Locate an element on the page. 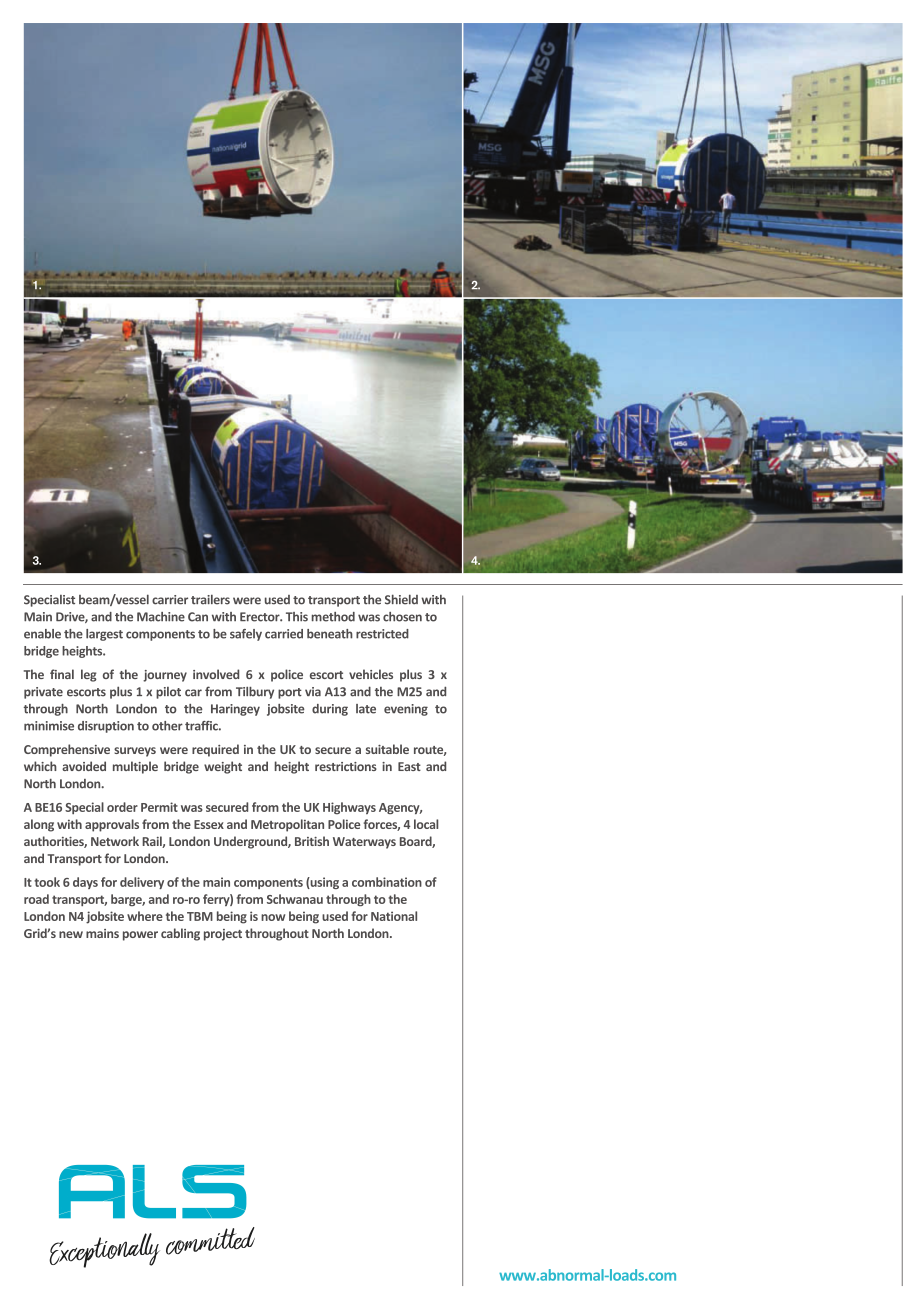  Can is located at coordinates (198, 617).
